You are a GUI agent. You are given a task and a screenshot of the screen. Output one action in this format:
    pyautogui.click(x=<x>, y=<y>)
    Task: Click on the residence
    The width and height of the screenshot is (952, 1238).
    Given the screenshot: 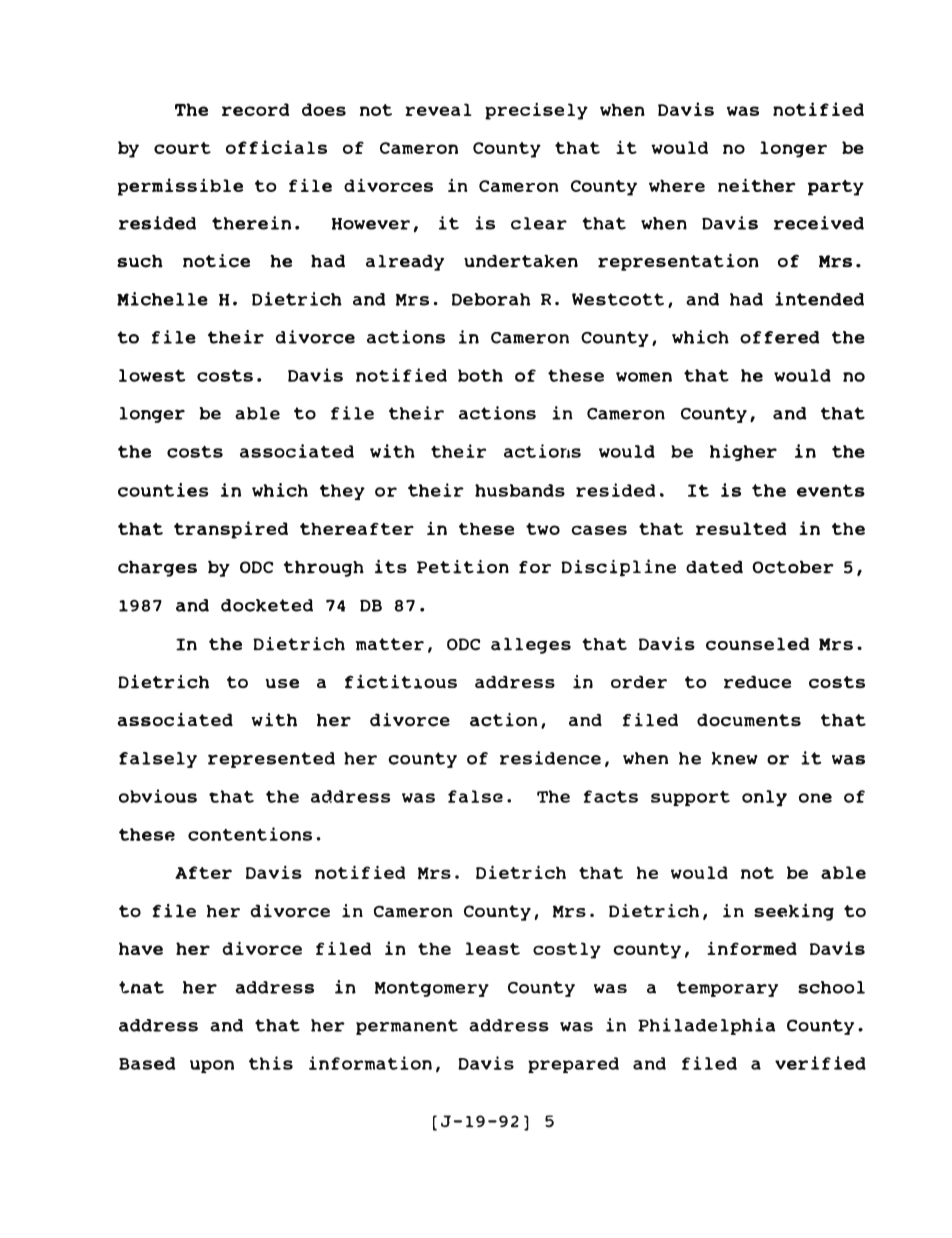 What is the action you would take?
    pyautogui.click(x=550, y=758)
